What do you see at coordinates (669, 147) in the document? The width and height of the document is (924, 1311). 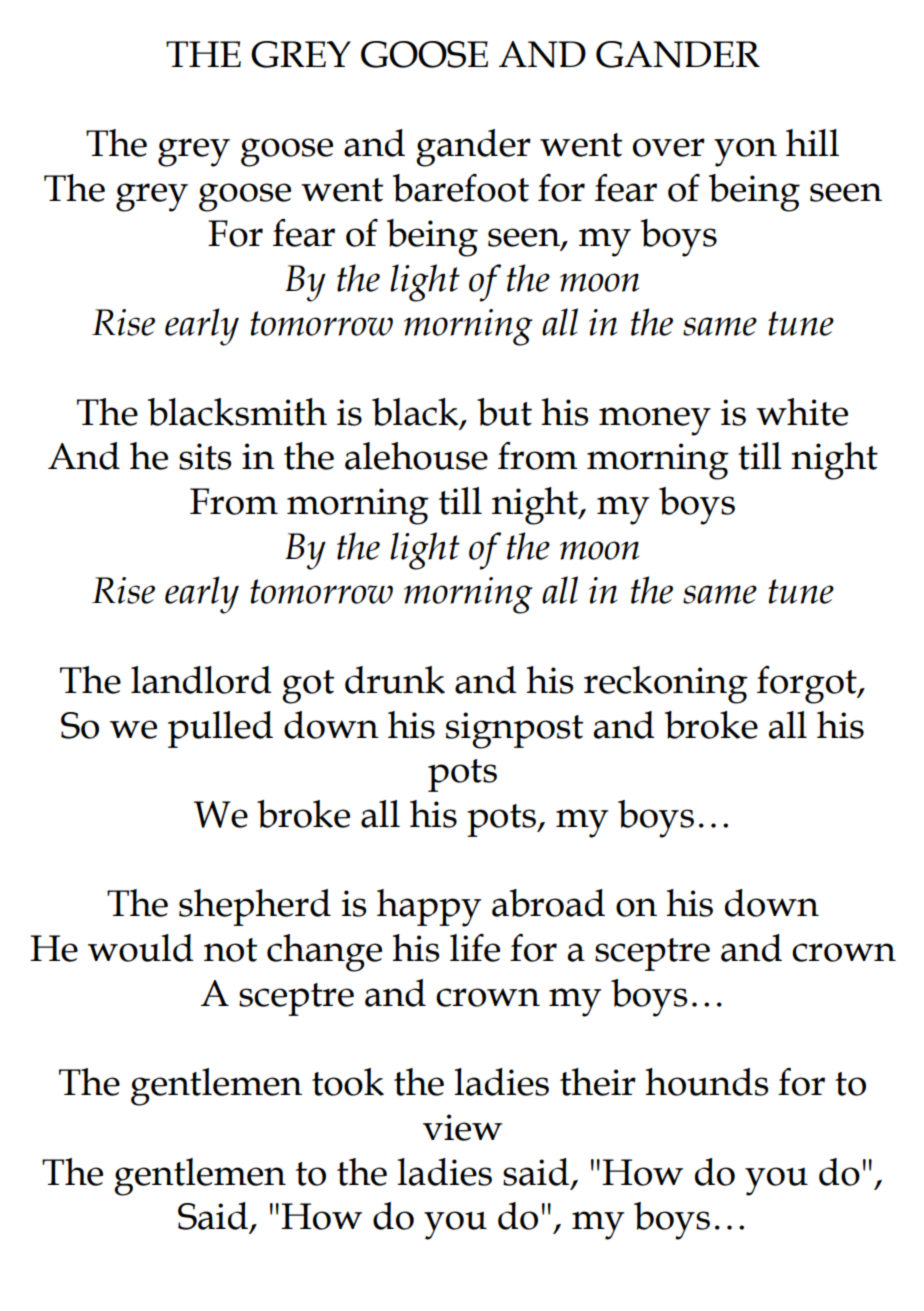 I see `over` at bounding box center [669, 147].
